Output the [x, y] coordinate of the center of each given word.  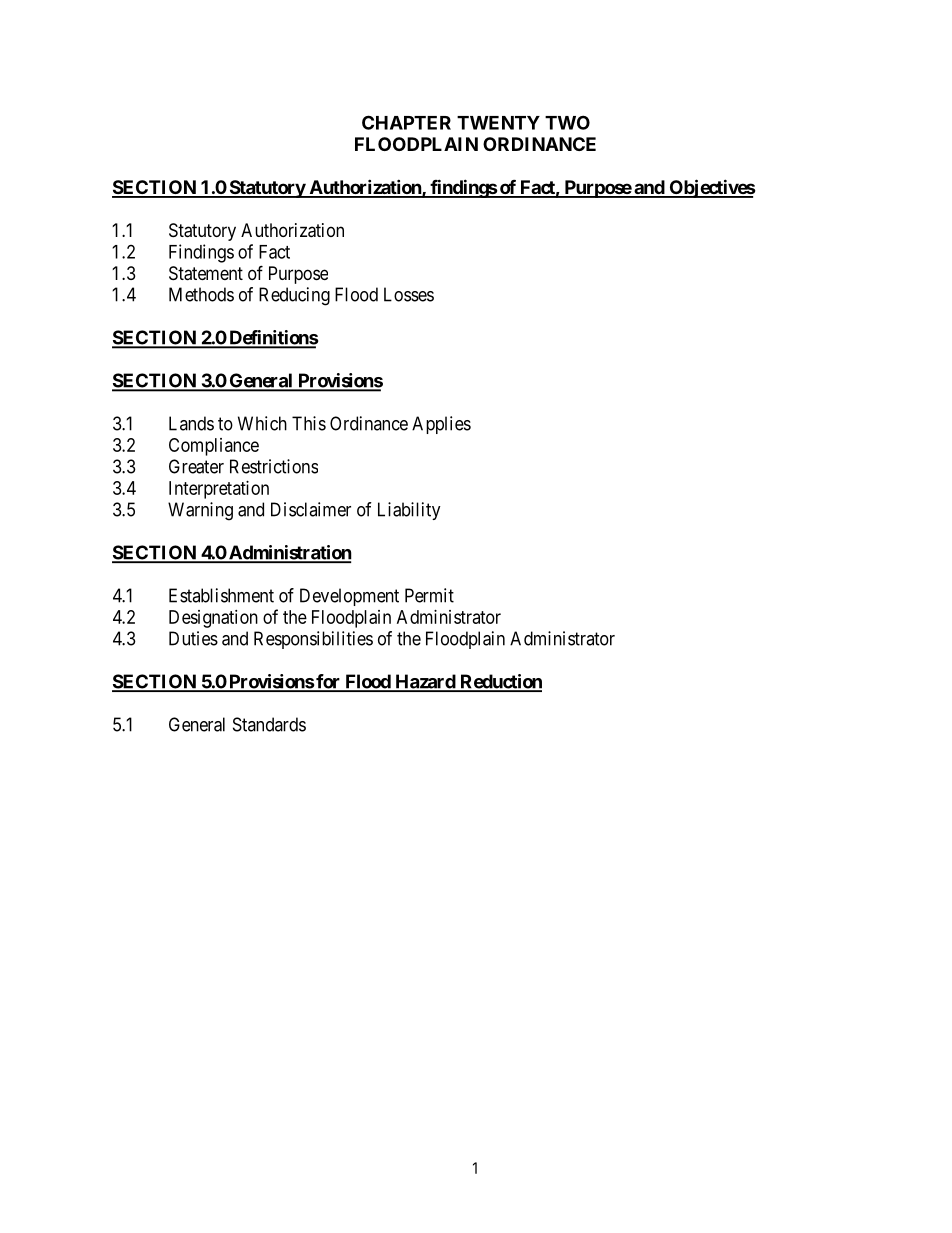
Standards [269, 724]
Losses [409, 294]
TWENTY [498, 123]
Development [349, 597]
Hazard [425, 682]
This [309, 423]
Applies [441, 425]
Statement [206, 273]
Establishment [221, 595]
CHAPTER [406, 122]
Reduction [500, 682]
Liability [409, 511]
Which [262, 423]
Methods [201, 294]
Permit [429, 595]
